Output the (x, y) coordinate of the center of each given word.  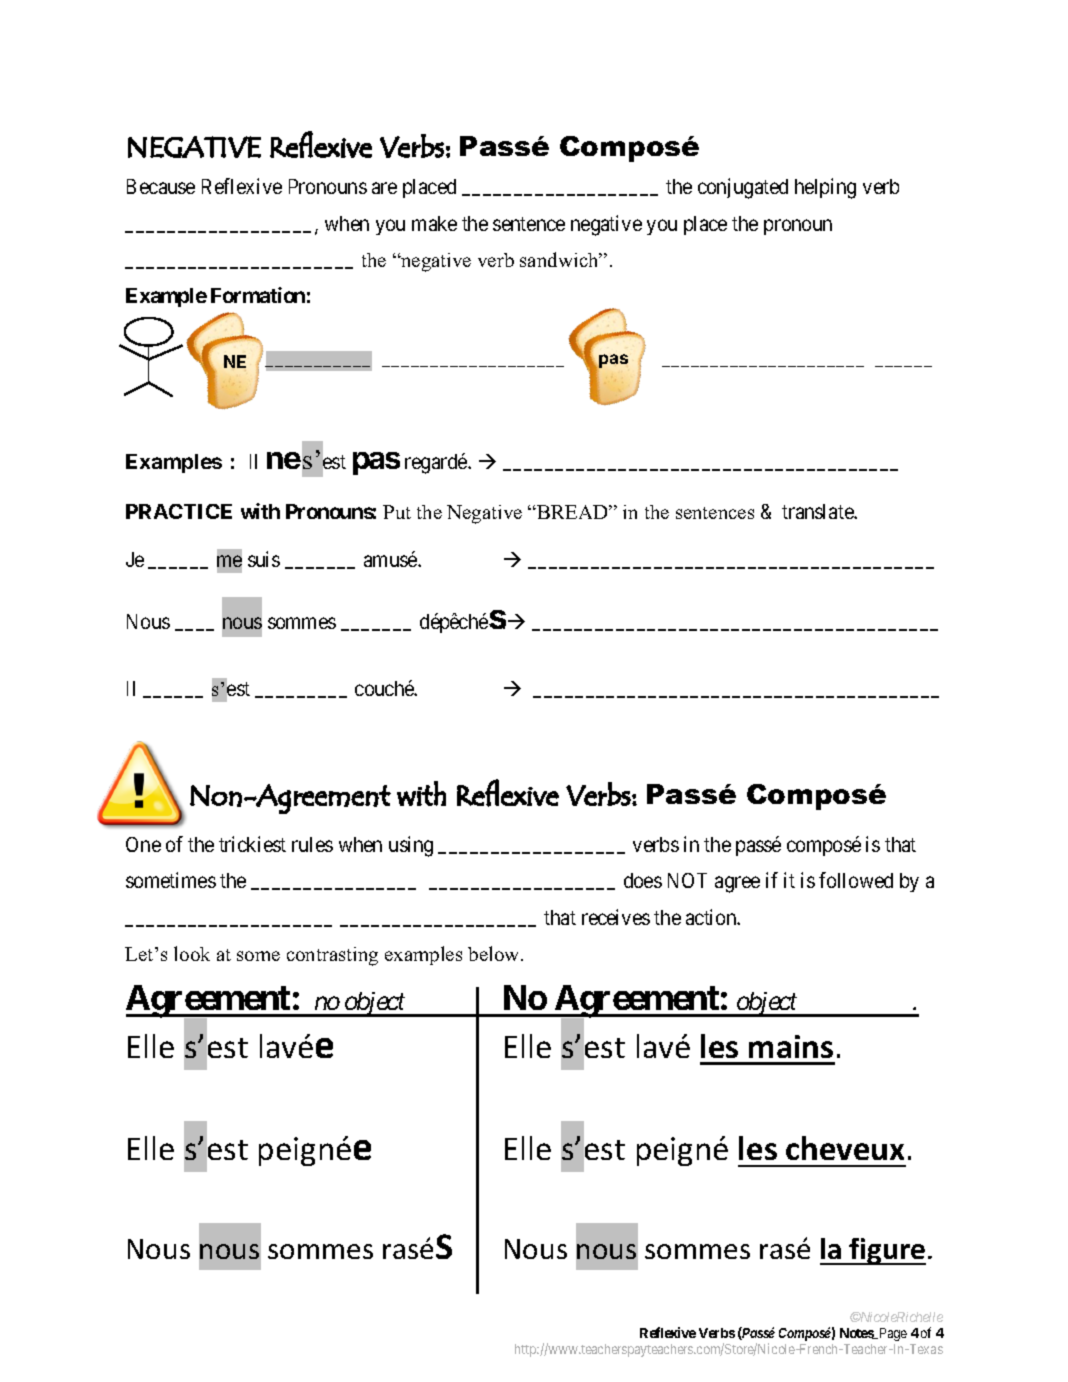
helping (825, 188)
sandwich (560, 259)
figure (887, 1251)
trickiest (252, 844)
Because (161, 186)
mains (791, 1046)
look (192, 953)
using (411, 846)
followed (856, 880)
